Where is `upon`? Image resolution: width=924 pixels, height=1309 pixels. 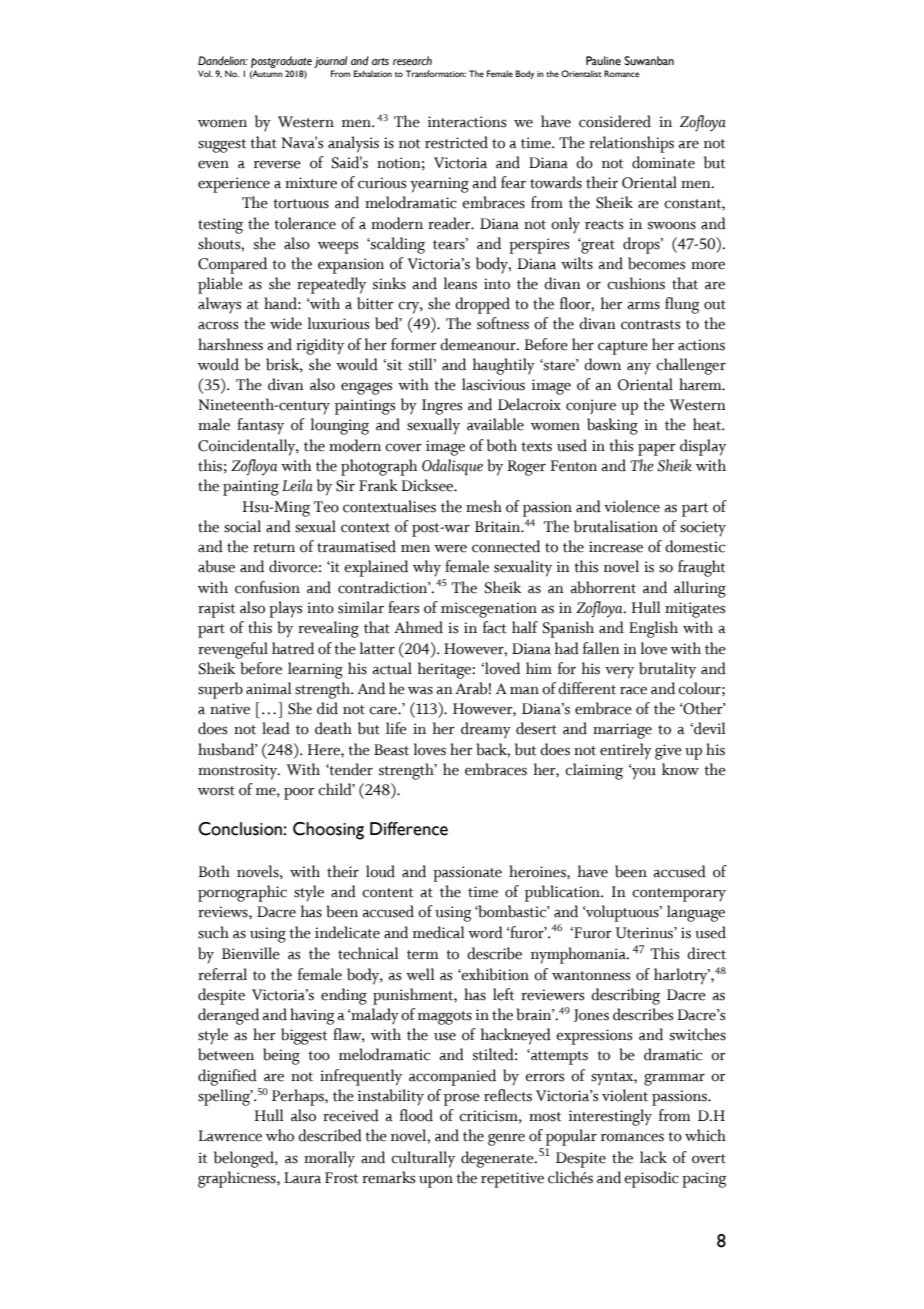 upon is located at coordinates (436, 1181).
